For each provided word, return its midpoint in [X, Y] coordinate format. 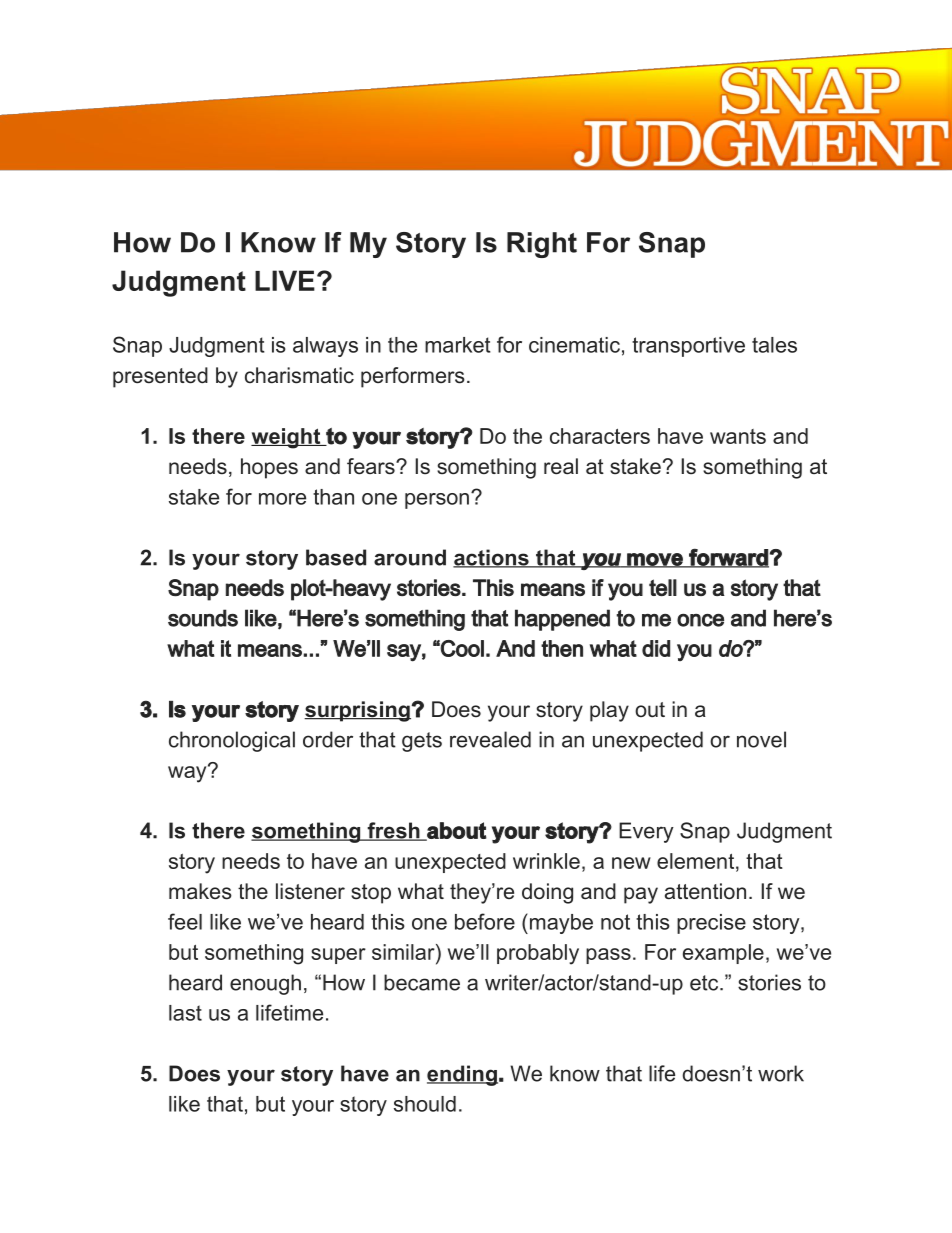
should [425, 1104]
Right [542, 245]
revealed [490, 739]
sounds [203, 618]
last [185, 1013]
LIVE [285, 280]
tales [774, 345]
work [781, 1073]
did [656, 648]
